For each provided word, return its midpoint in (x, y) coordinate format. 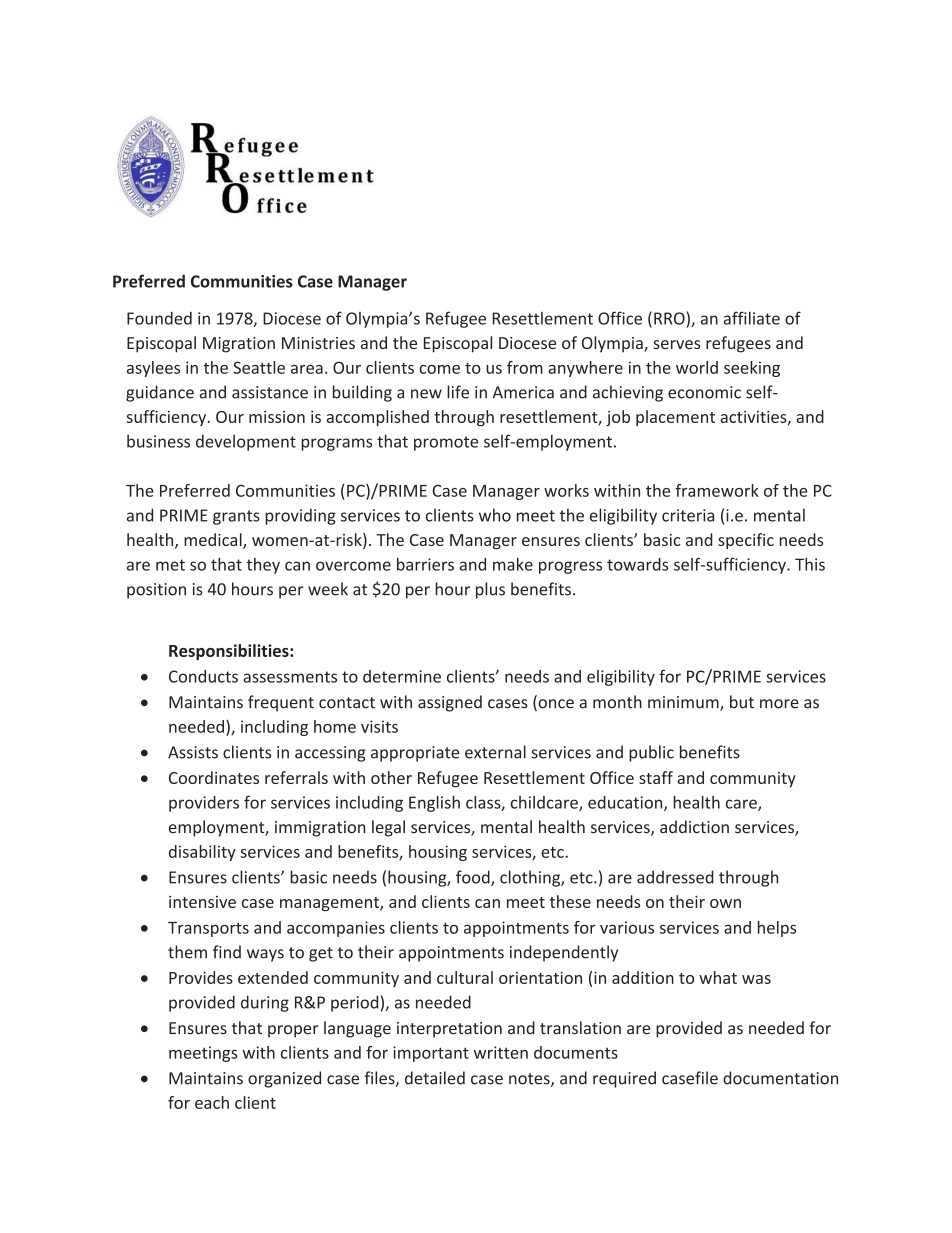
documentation (780, 1078)
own (725, 903)
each (212, 1102)
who (495, 515)
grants (236, 517)
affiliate (752, 318)
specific (746, 541)
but (742, 702)
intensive (202, 902)
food (474, 878)
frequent (281, 703)
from (525, 367)
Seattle (259, 367)
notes (530, 1080)
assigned (450, 703)
